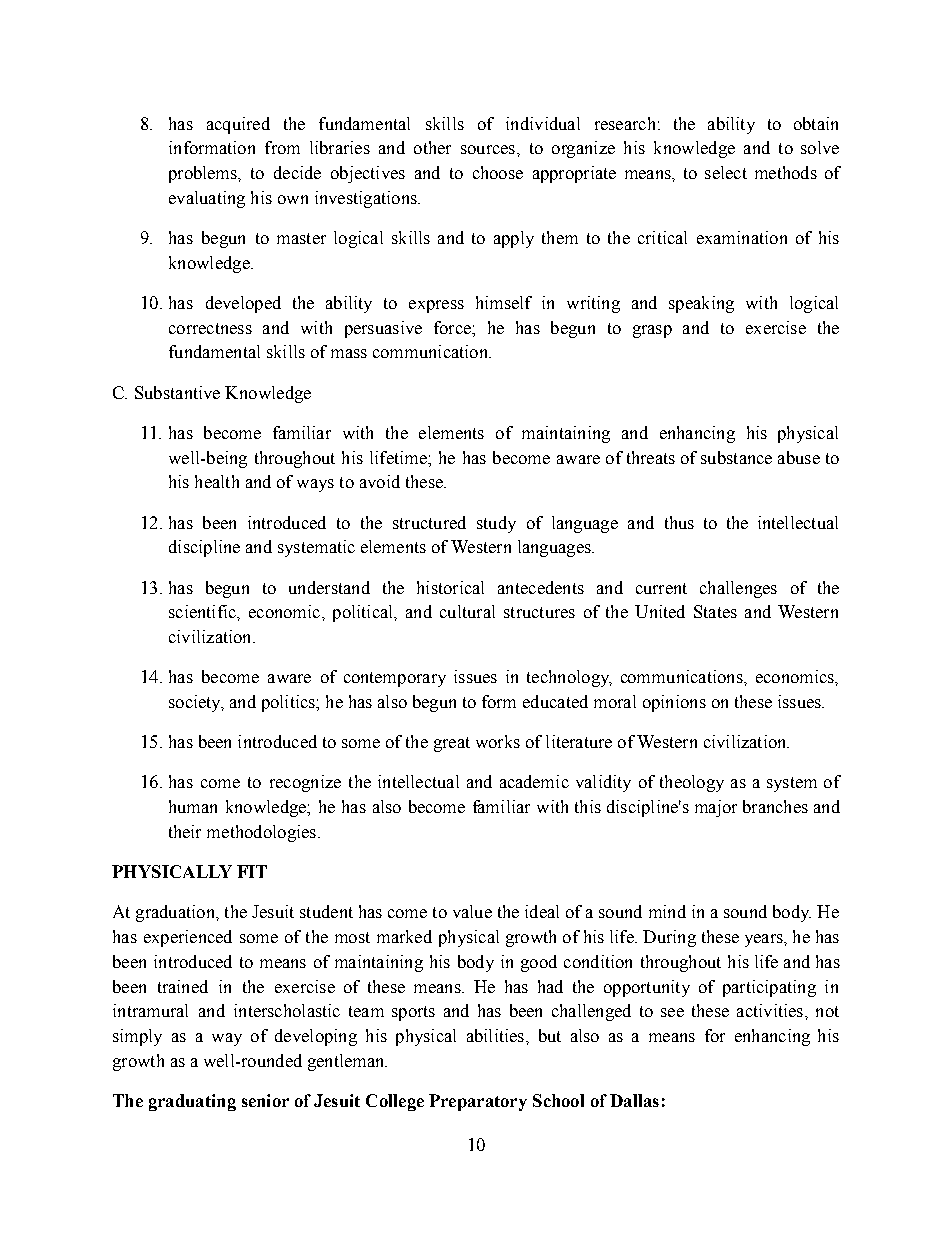  I want to click on works, so click(498, 741).
